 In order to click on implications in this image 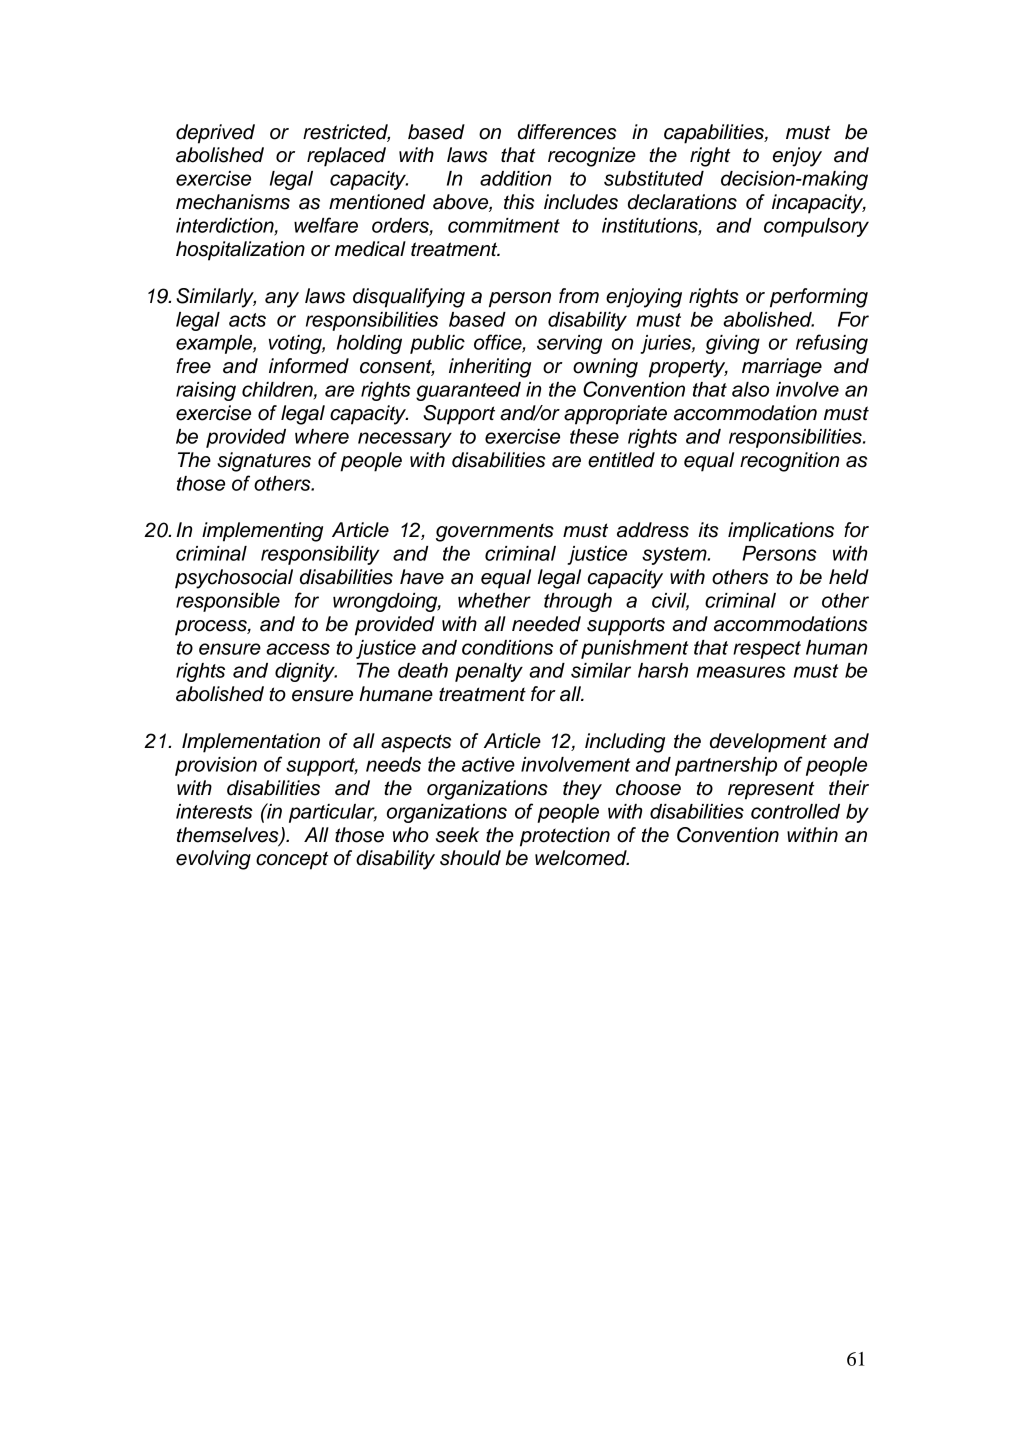, I will do `click(781, 532)`.
